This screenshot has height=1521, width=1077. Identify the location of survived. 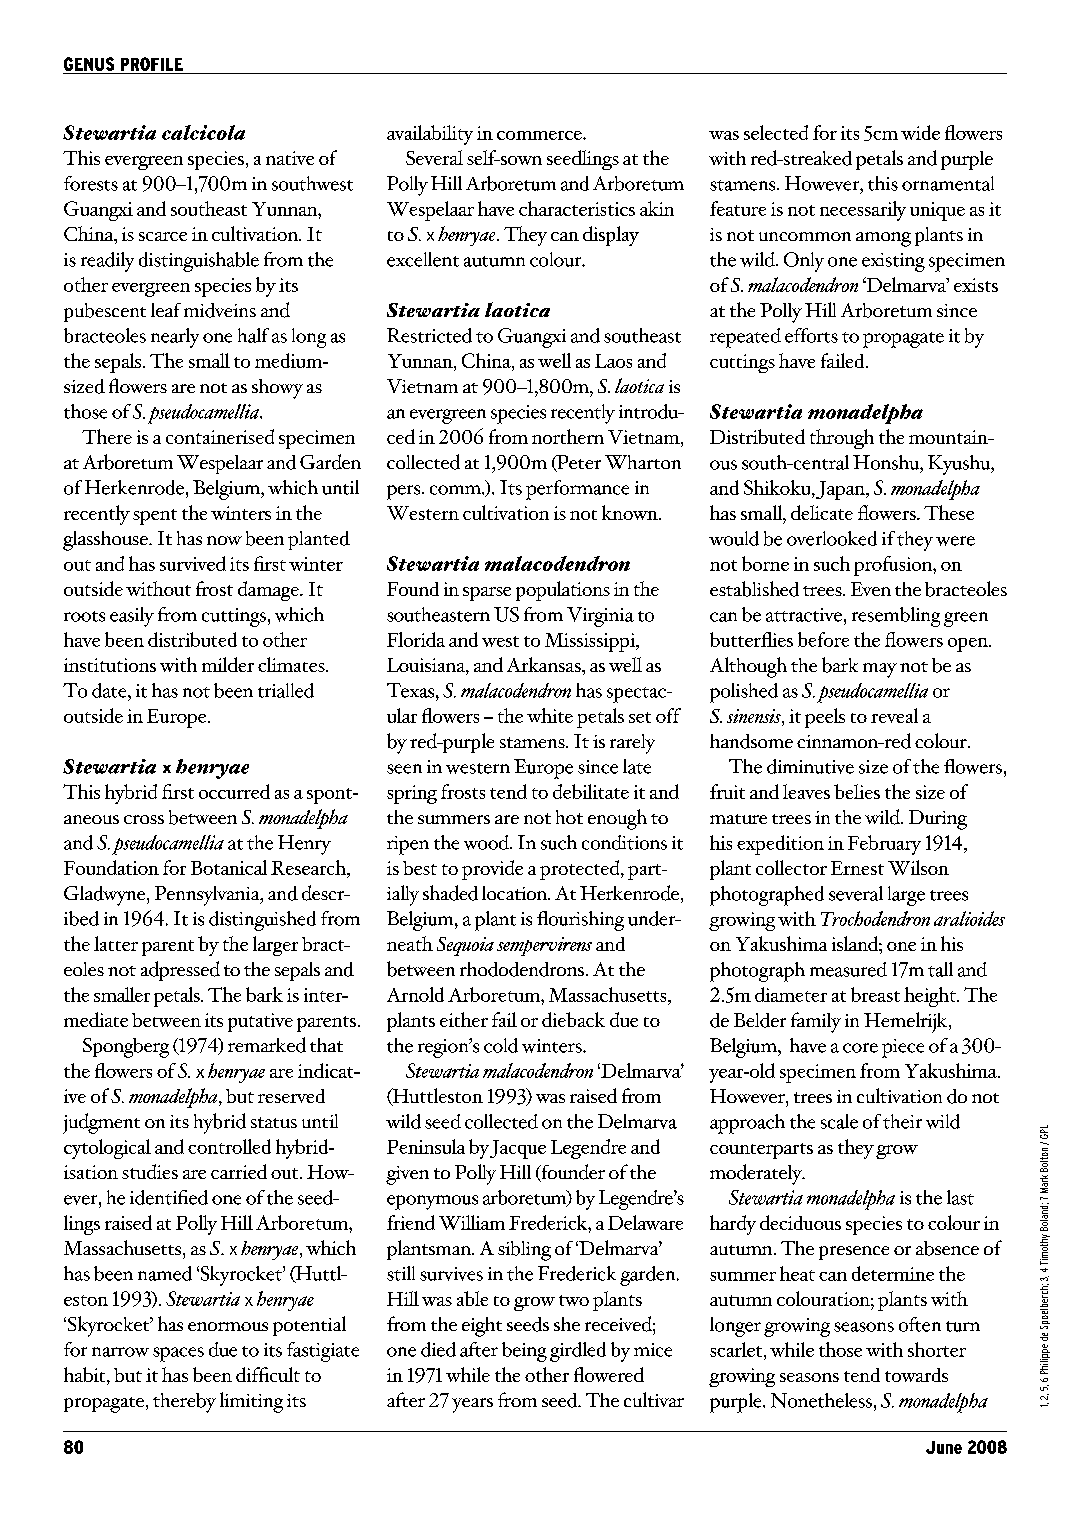
(193, 563).
